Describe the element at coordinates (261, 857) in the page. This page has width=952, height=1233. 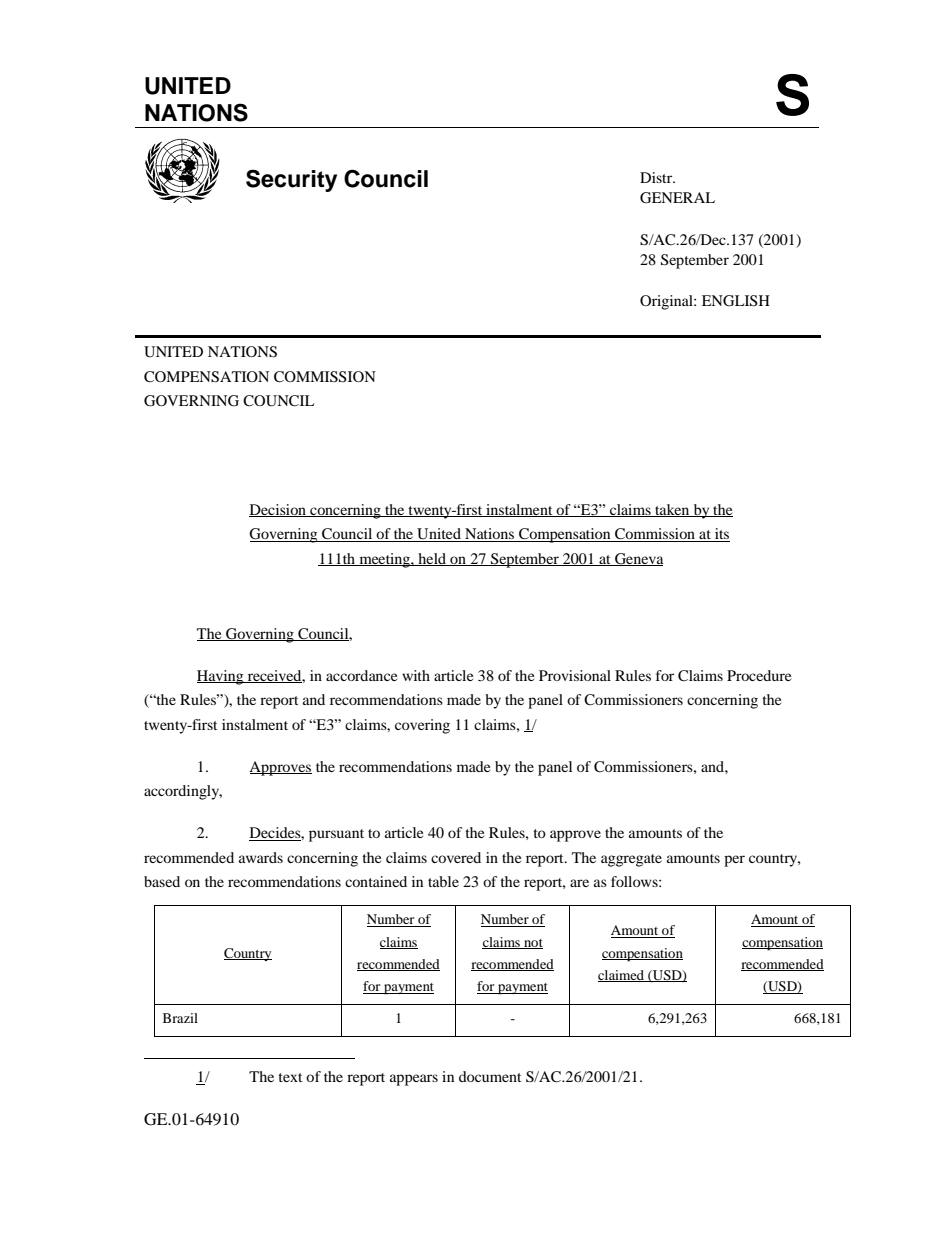
I see `awards` at that location.
